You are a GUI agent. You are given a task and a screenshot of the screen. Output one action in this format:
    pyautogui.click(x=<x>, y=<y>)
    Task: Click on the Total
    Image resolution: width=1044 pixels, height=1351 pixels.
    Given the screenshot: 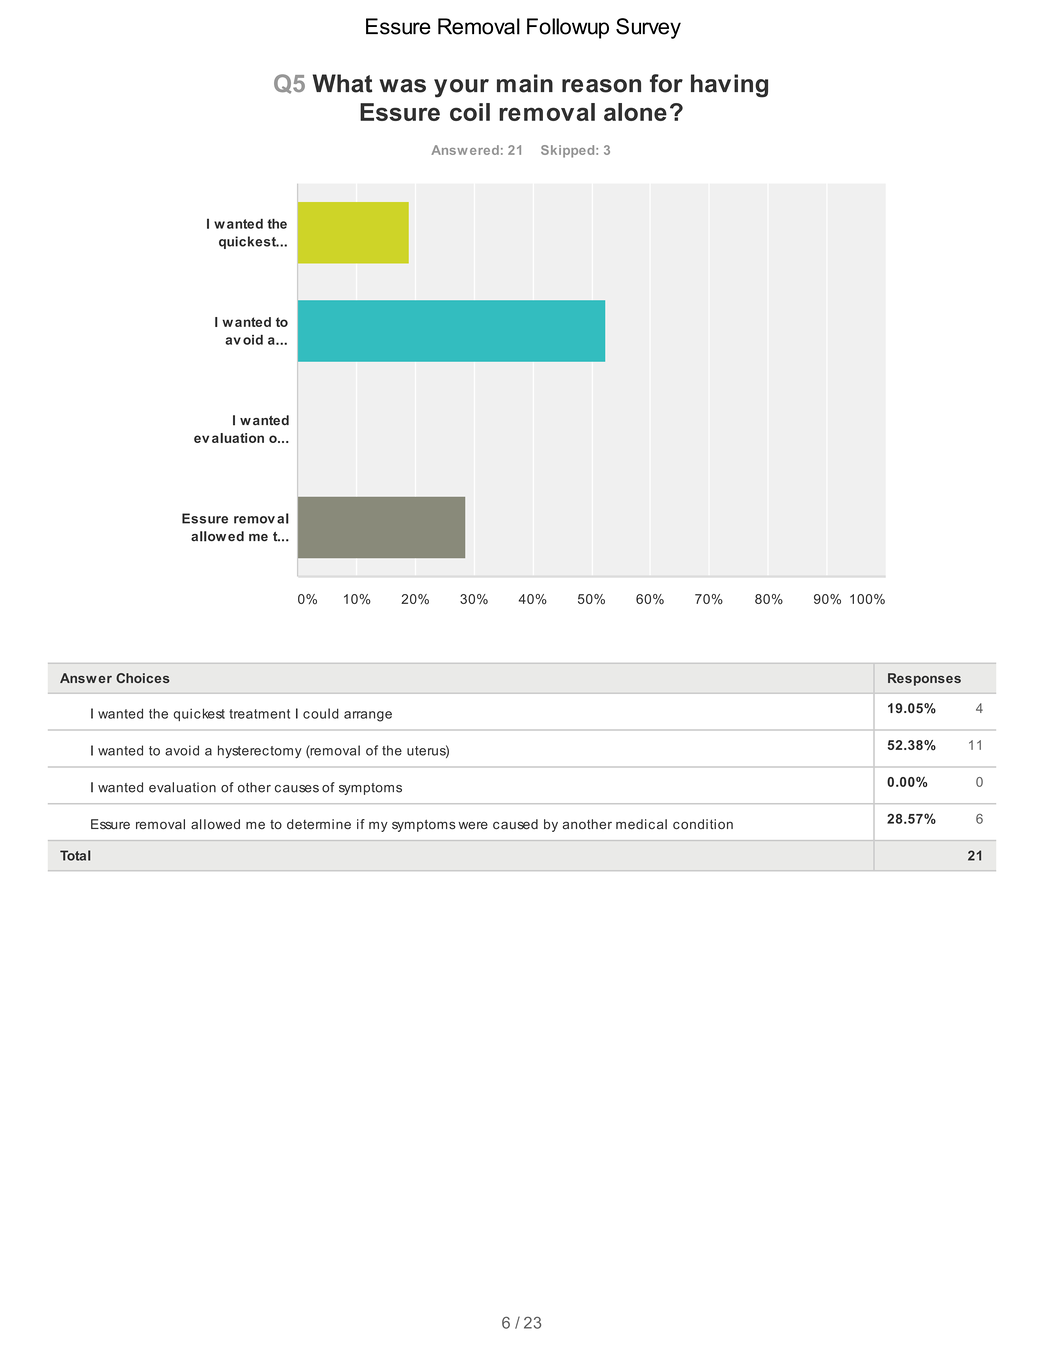 What is the action you would take?
    pyautogui.click(x=75, y=855)
